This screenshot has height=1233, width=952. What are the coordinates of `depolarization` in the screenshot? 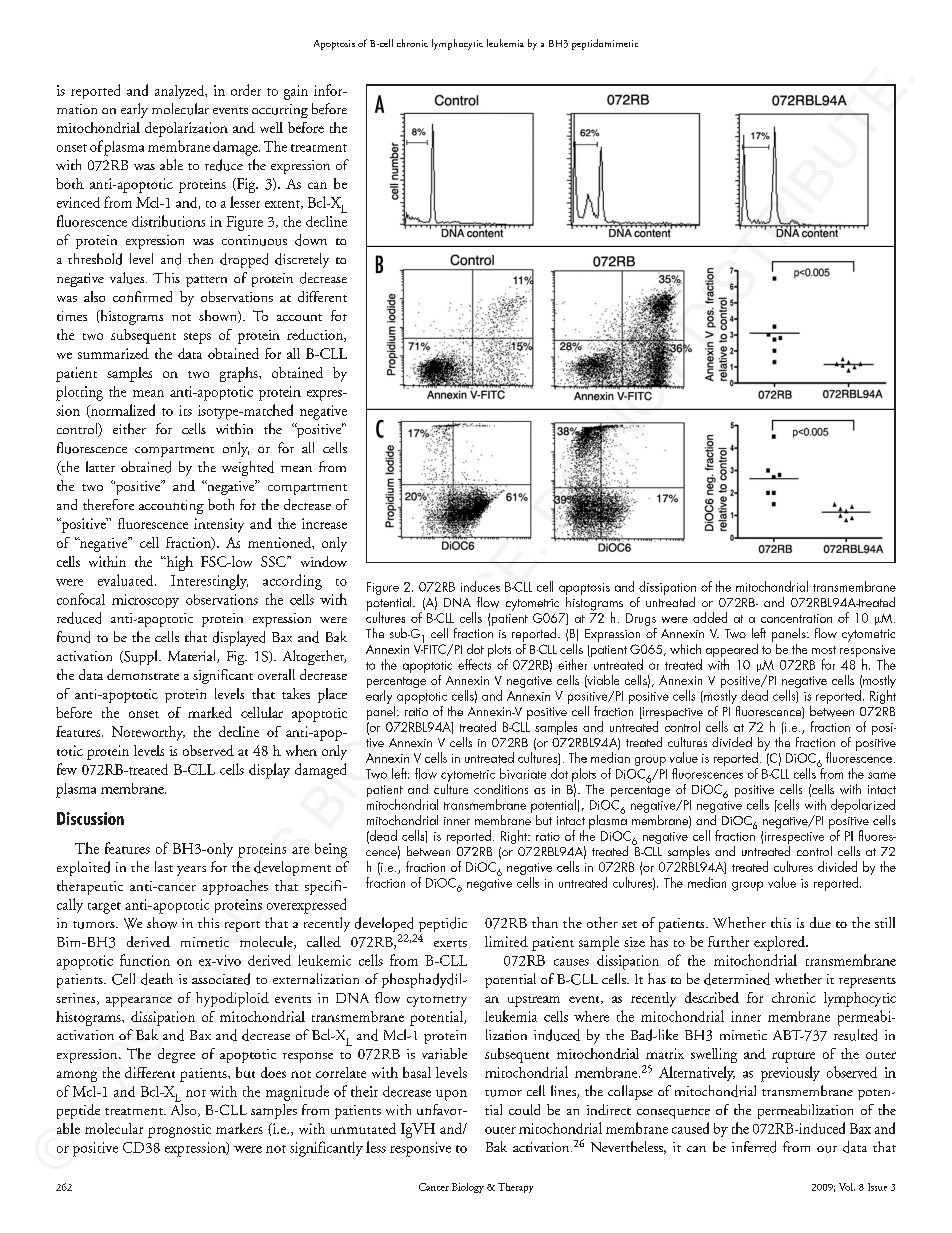 It's located at (186, 129).
